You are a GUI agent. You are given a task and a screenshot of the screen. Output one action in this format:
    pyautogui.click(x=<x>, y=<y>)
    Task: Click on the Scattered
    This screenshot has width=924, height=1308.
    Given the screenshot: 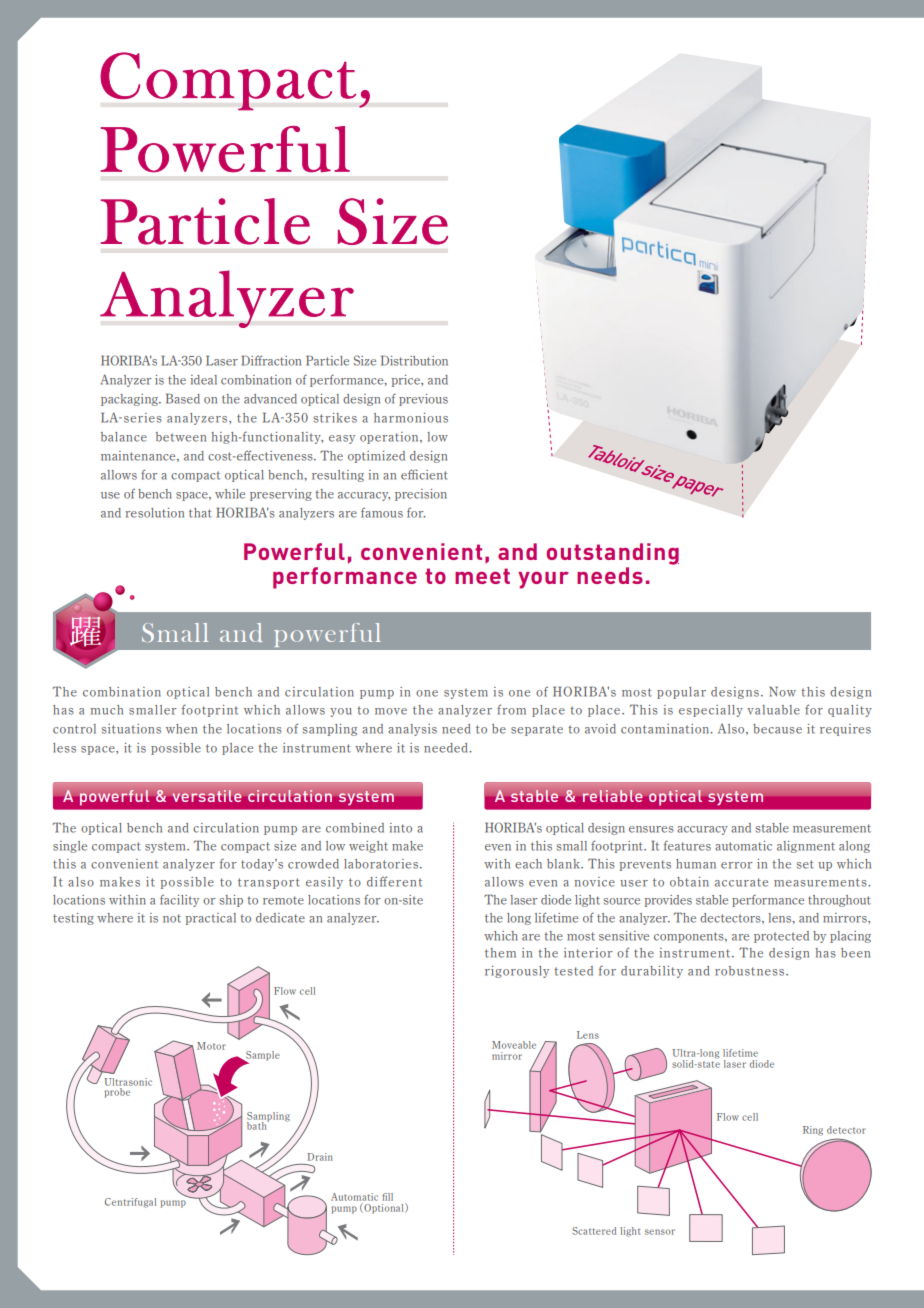 What is the action you would take?
    pyautogui.click(x=594, y=1231)
